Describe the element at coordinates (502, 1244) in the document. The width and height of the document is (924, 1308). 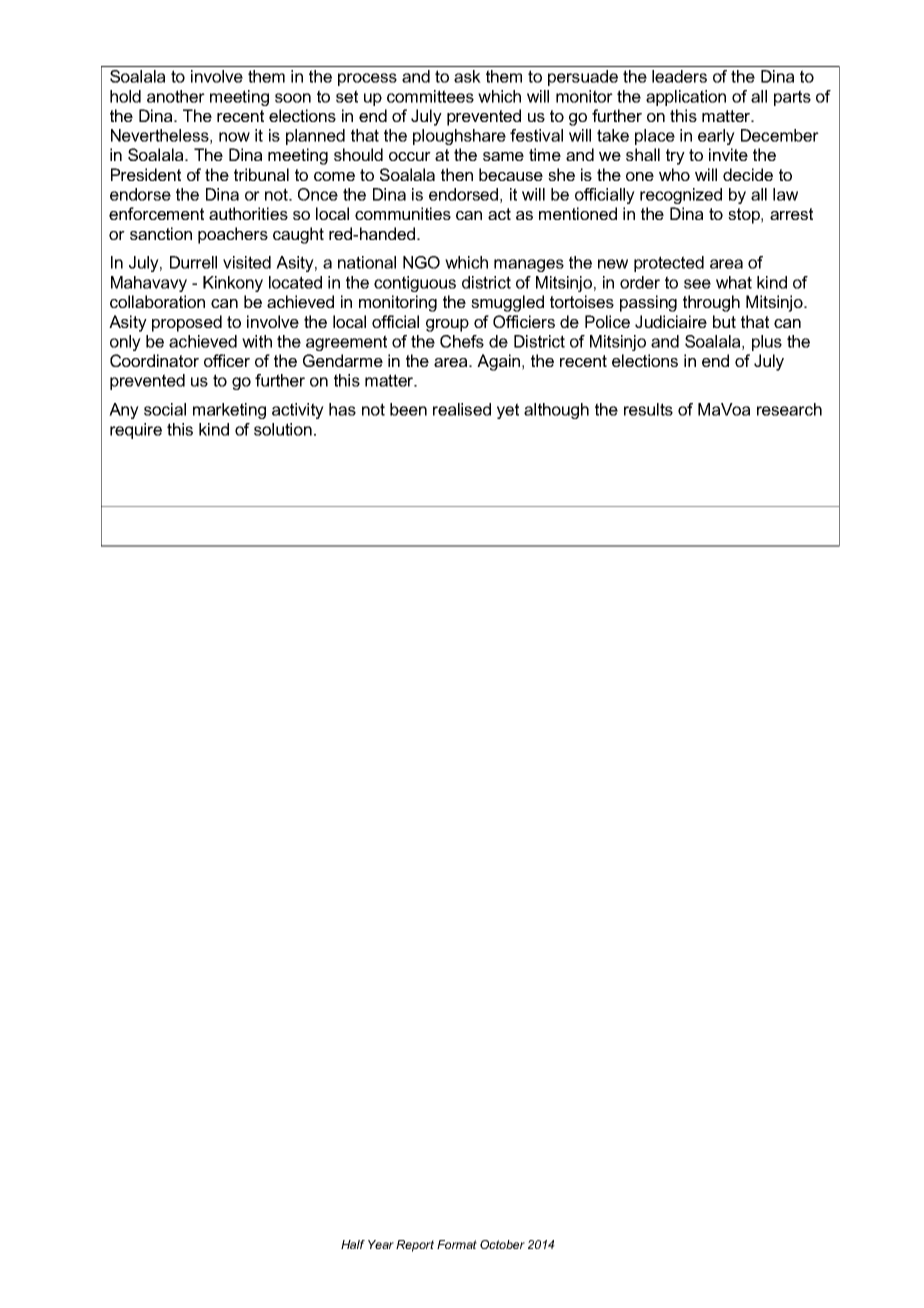
I see `October` at that location.
